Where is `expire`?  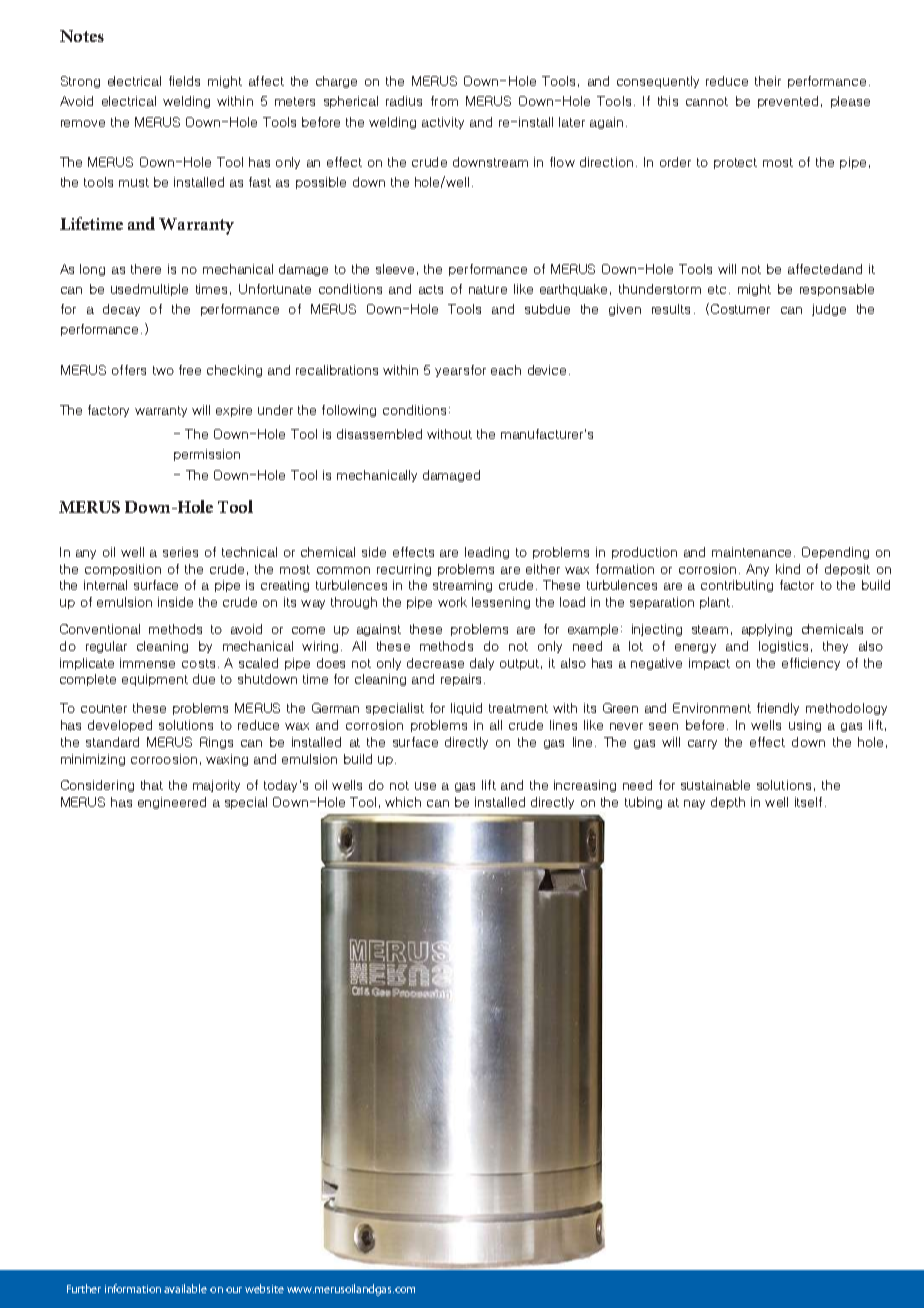 expire is located at coordinates (234, 411).
